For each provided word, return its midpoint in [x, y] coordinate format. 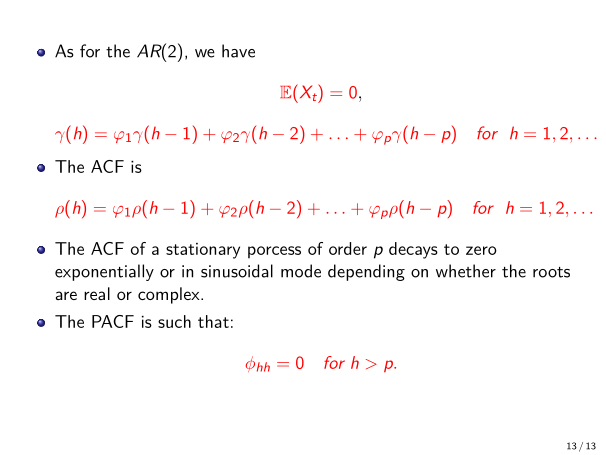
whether [466, 271]
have [238, 51]
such [174, 321]
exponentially [104, 272]
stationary [203, 251]
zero [481, 250]
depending [366, 272]
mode [301, 271]
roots [551, 272]
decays [413, 250]
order [348, 248]
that [213, 321]
